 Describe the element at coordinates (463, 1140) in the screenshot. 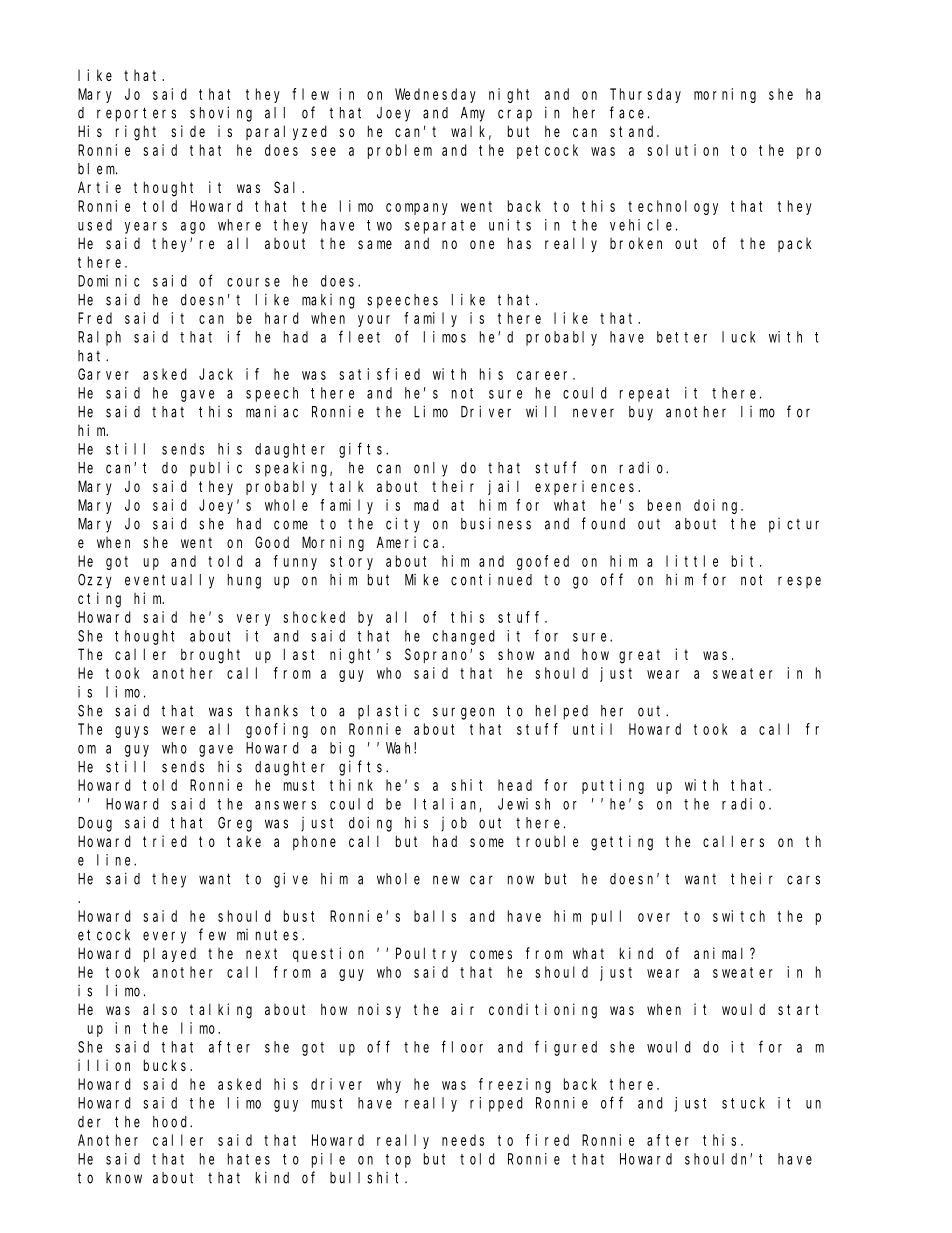

I see `needs` at that location.
